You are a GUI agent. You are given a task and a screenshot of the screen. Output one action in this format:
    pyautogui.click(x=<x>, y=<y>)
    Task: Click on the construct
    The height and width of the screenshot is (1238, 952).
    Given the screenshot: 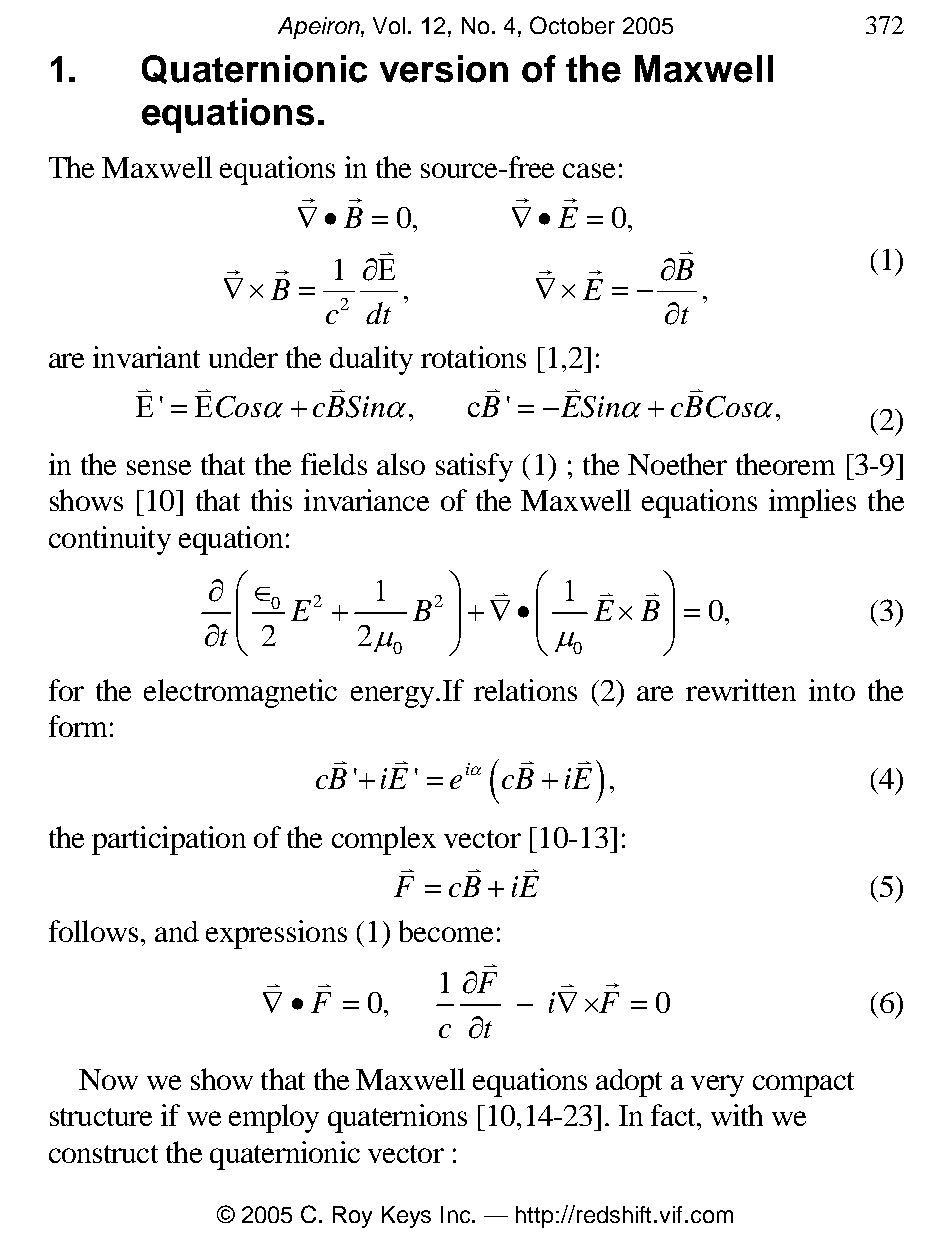 What is the action you would take?
    pyautogui.click(x=103, y=1154)
